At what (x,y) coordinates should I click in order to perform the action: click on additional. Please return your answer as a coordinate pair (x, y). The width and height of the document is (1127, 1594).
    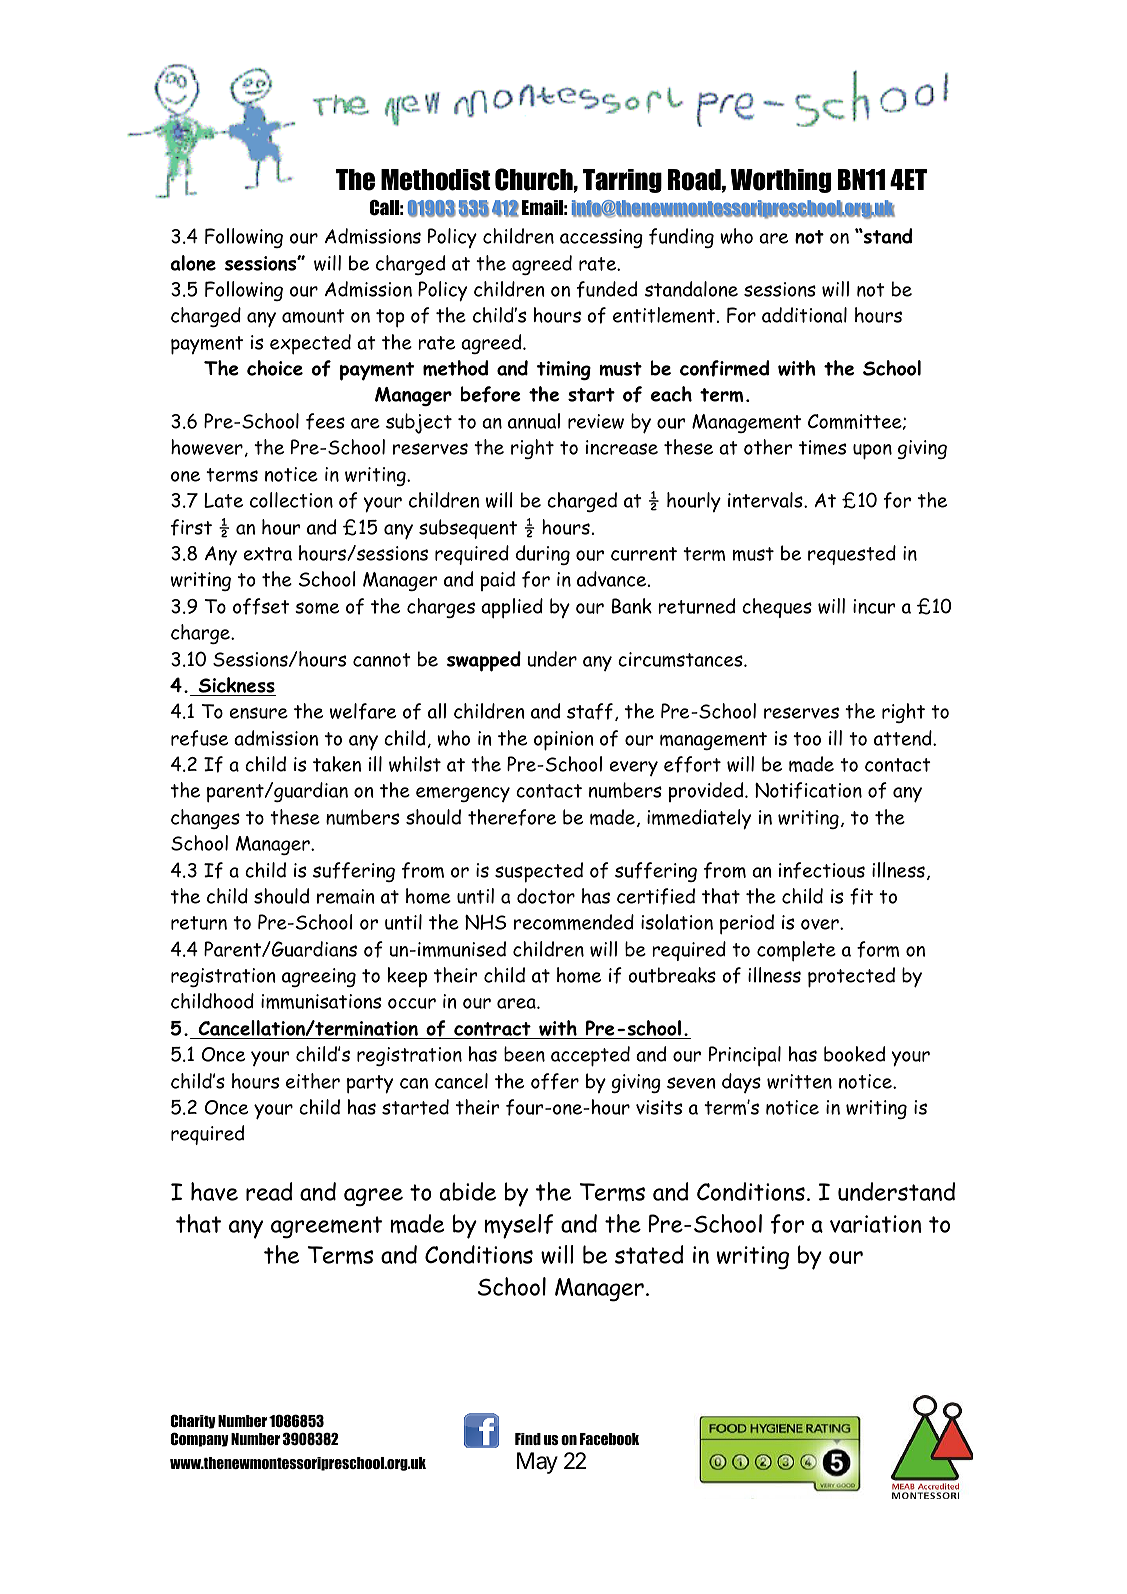
    Looking at the image, I should click on (804, 315).
